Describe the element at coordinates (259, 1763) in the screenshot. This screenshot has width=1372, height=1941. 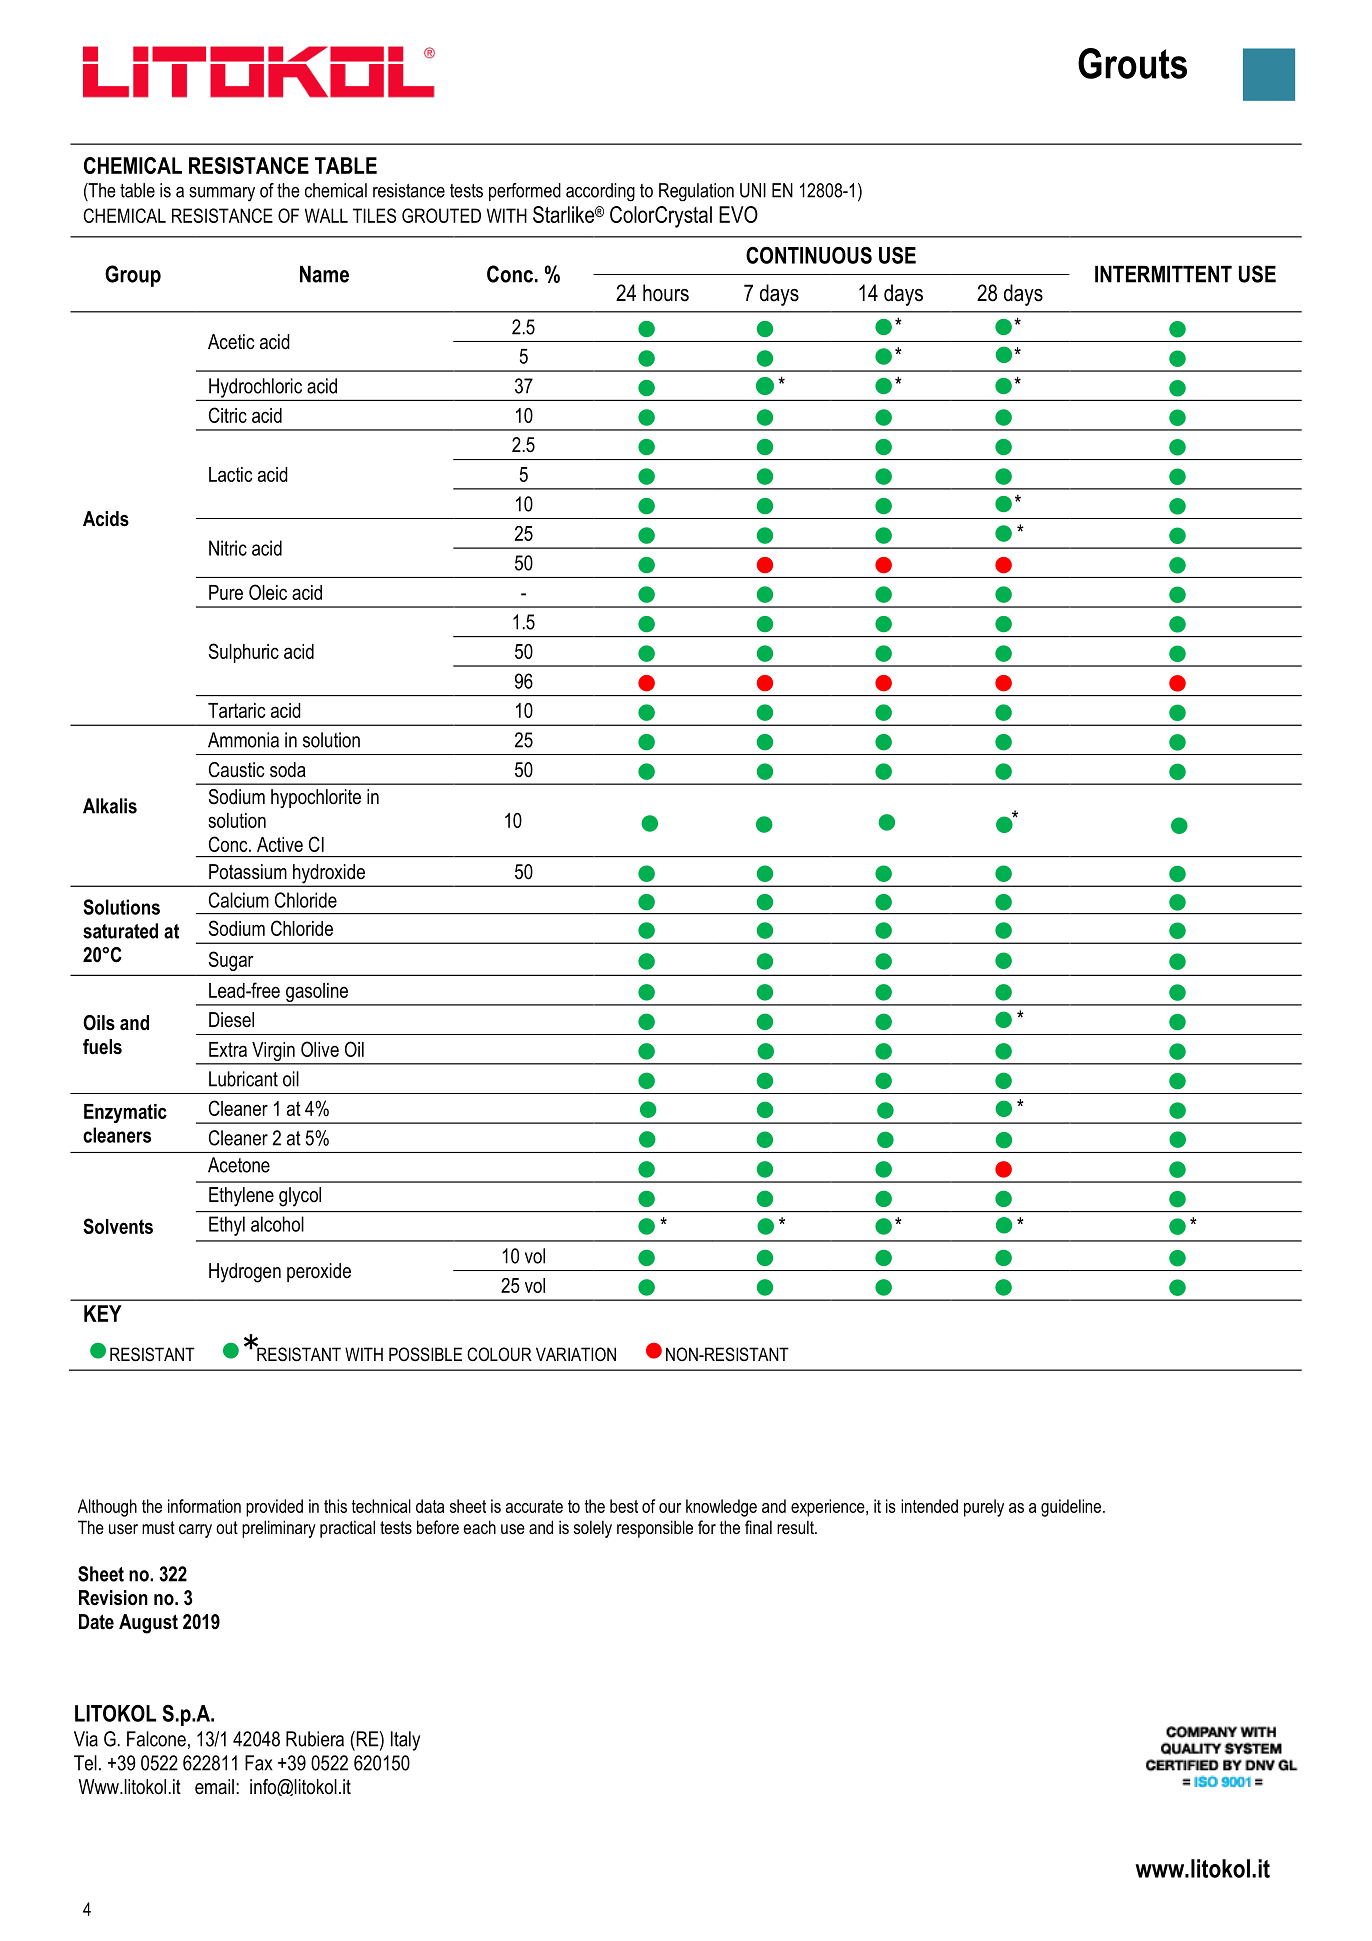
I see `Fax` at that location.
